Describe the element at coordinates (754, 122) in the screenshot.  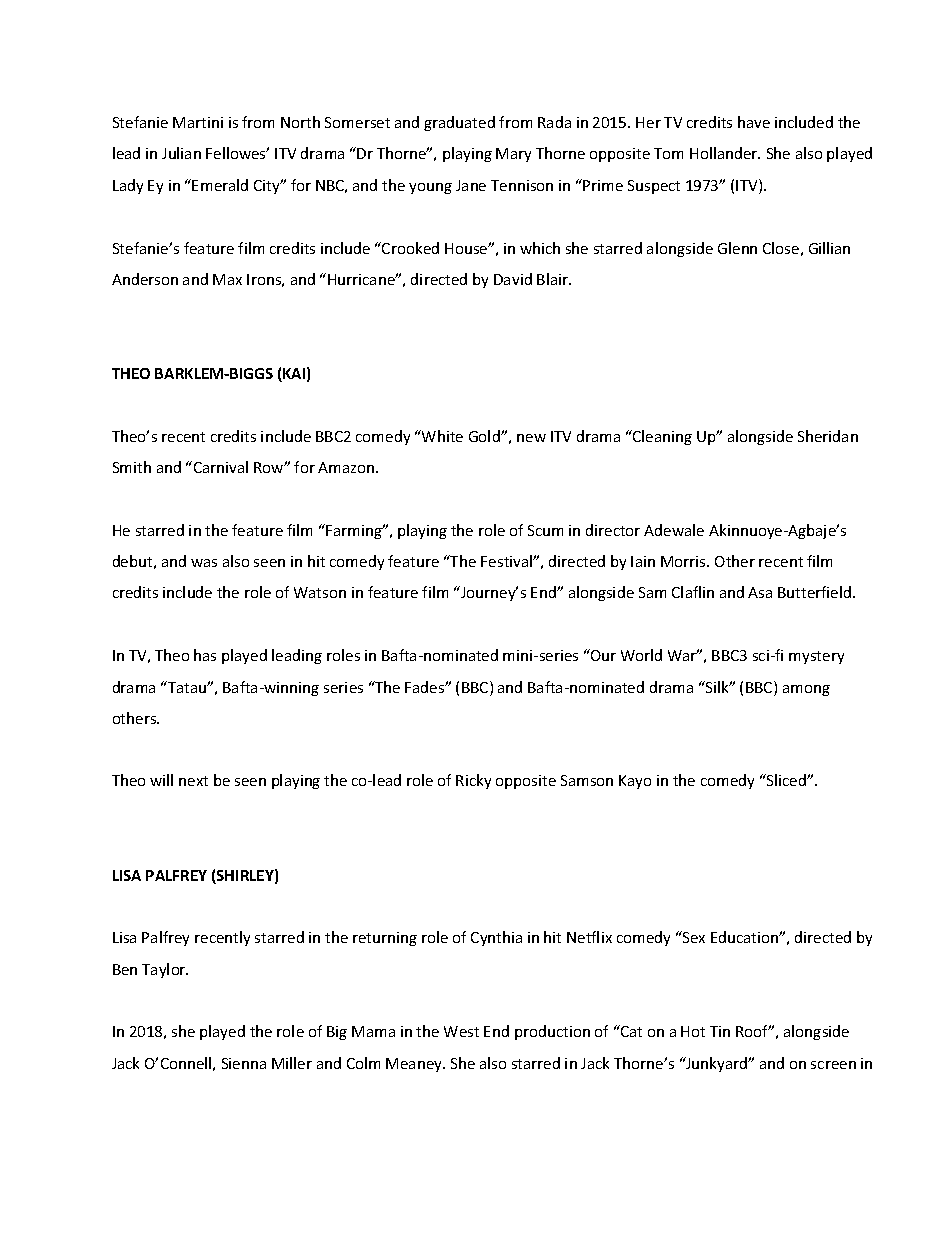
I see `have` at that location.
